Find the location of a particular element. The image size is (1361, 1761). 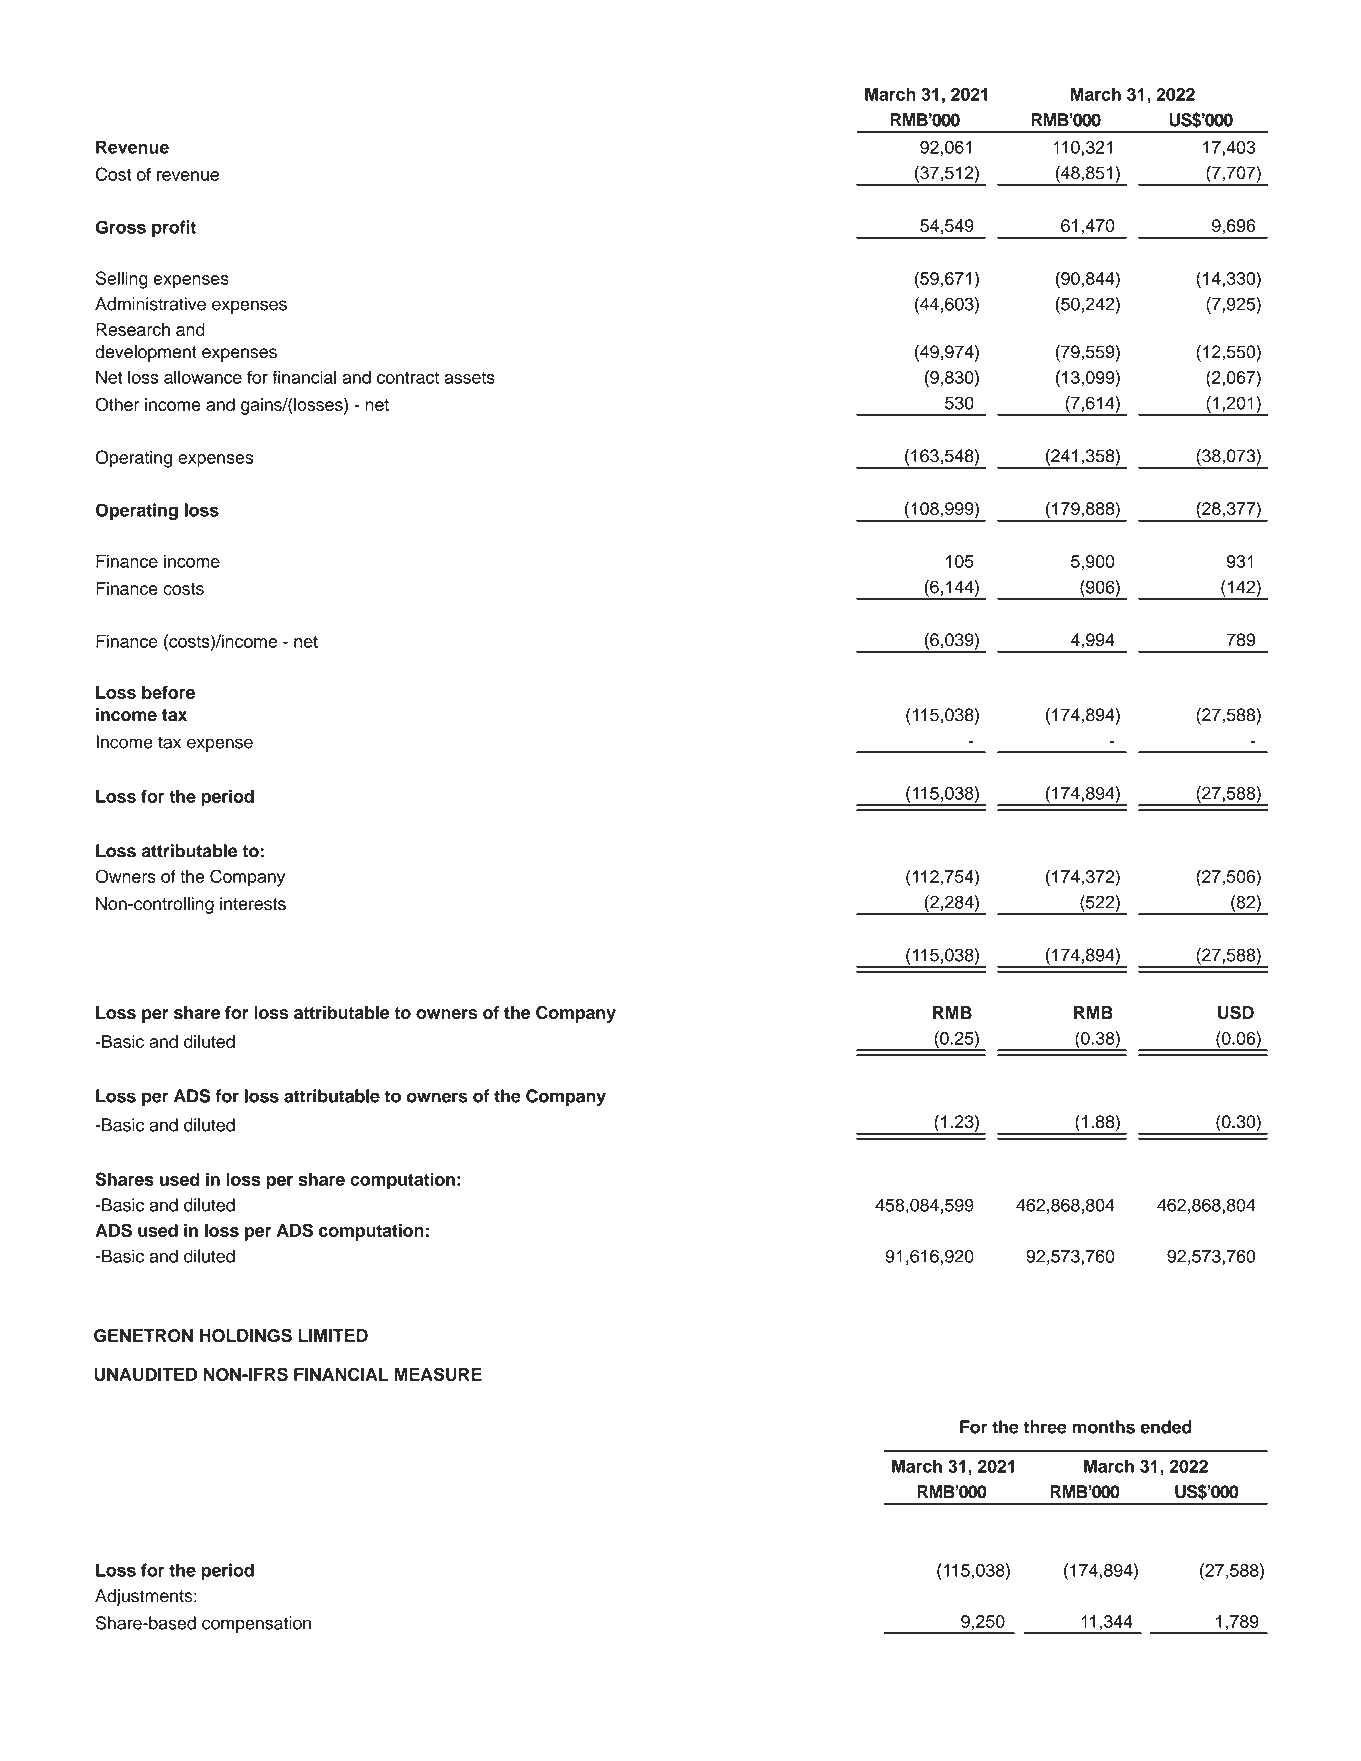

interests is located at coordinates (253, 904).
